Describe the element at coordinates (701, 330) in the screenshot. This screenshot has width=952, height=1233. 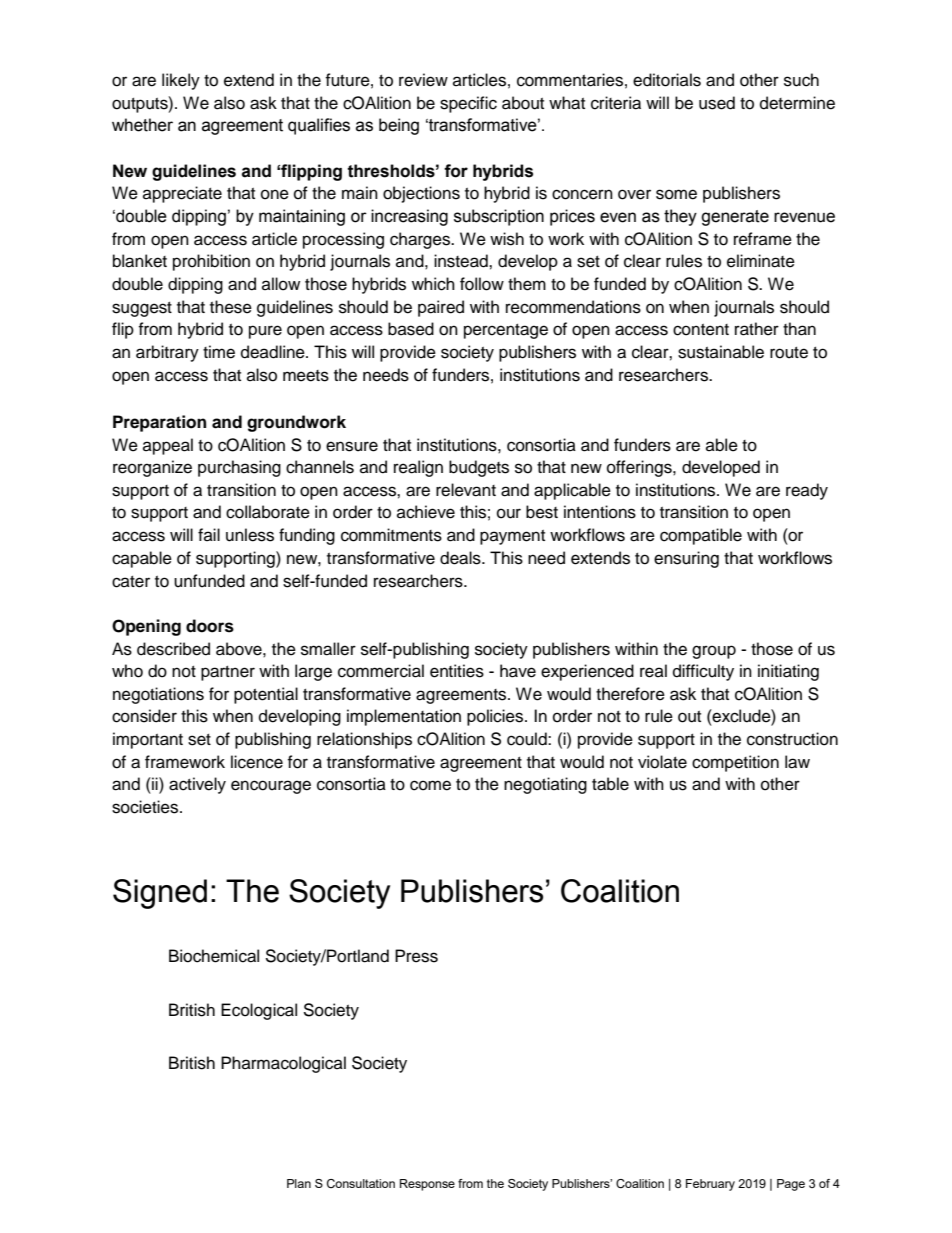
I see `content` at that location.
